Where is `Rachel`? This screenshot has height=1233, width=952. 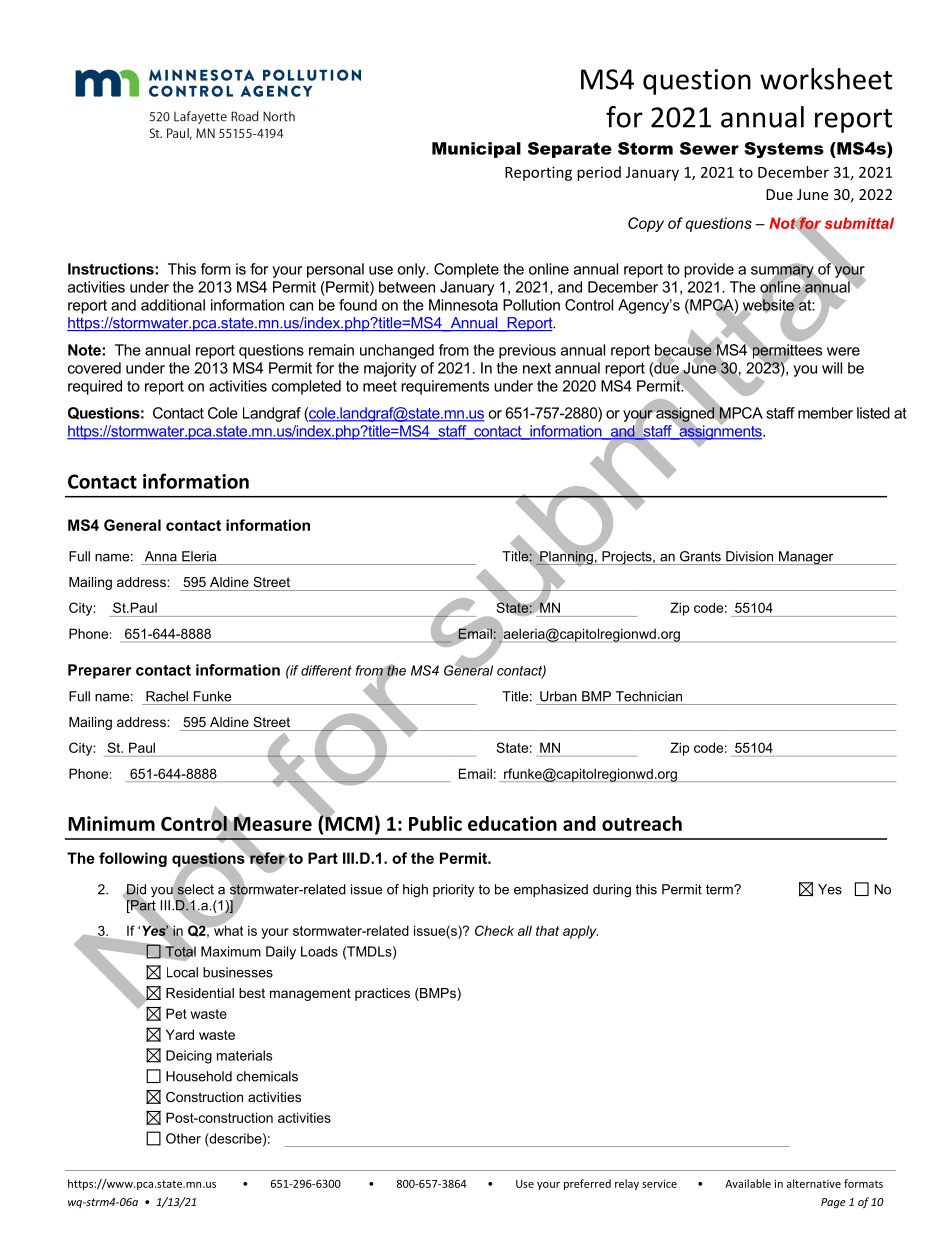 Rachel is located at coordinates (167, 696).
